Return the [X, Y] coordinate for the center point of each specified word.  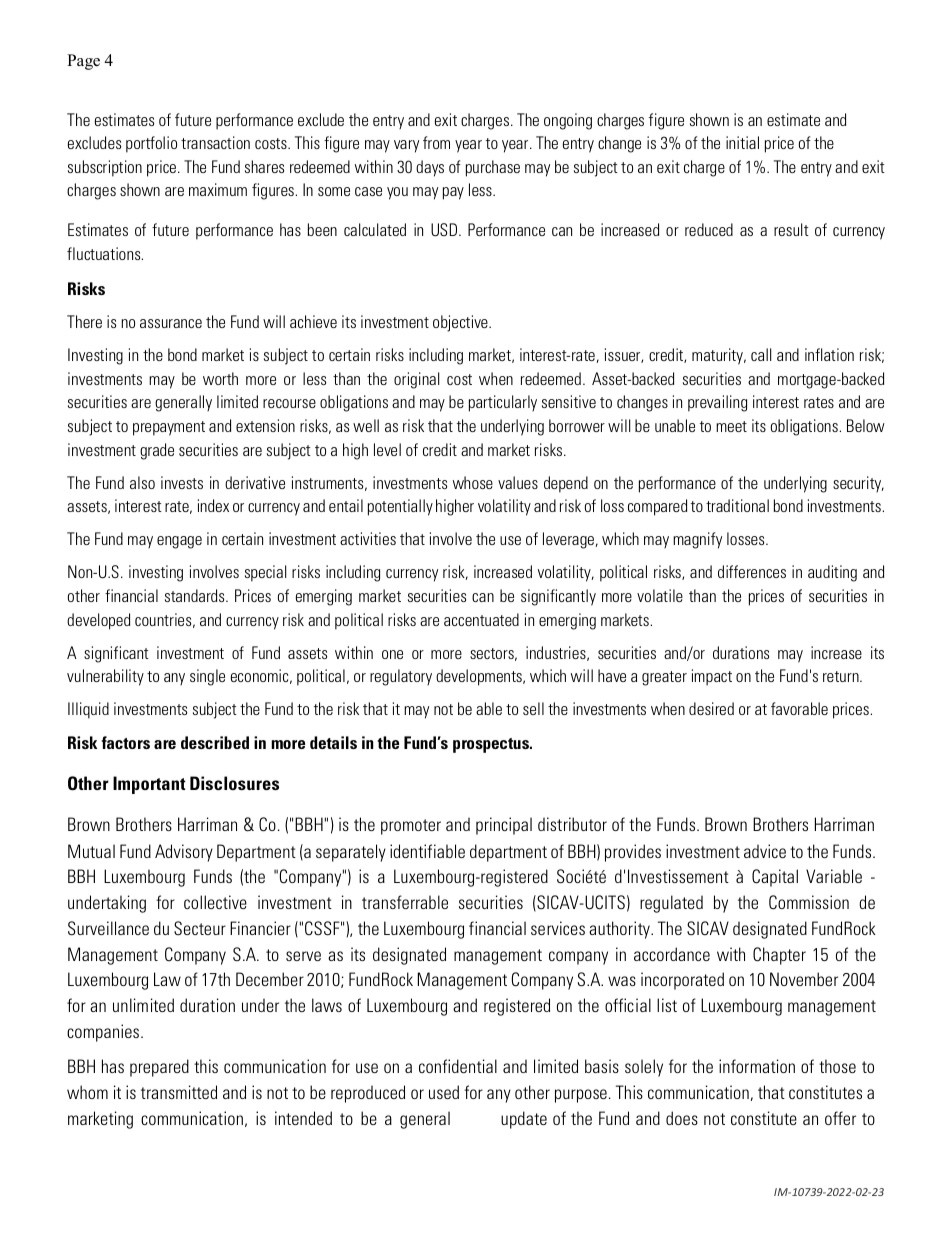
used [444, 1092]
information [757, 1066]
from [436, 142]
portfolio [151, 144]
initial [742, 142]
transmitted [179, 1092]
